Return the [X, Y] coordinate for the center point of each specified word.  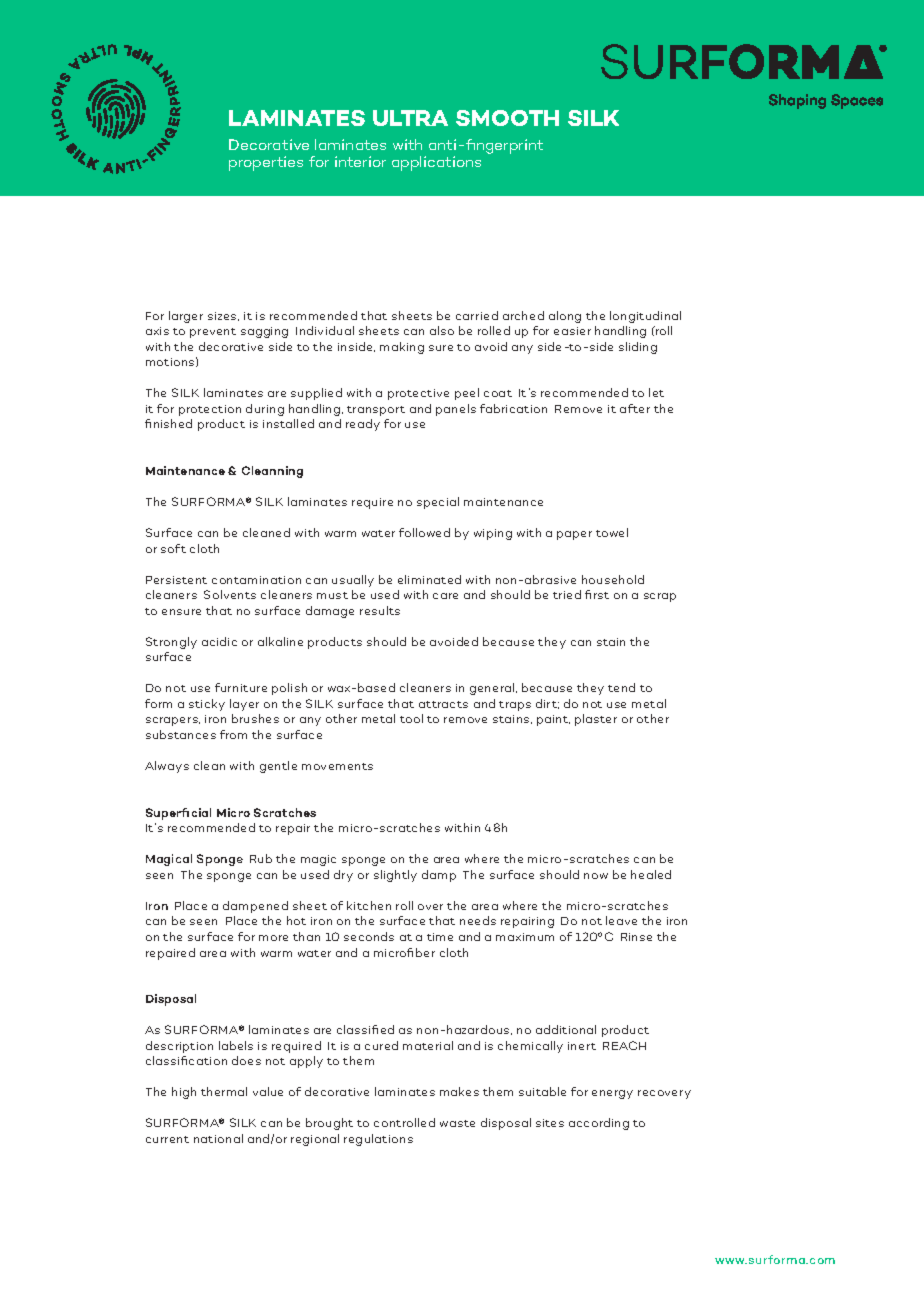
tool [411, 718]
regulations [378, 1140]
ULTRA [410, 118]
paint [553, 720]
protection [210, 410]
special [438, 503]
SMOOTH [507, 118]
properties [266, 163]
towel [612, 532]
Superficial [178, 814]
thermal [224, 1091]
